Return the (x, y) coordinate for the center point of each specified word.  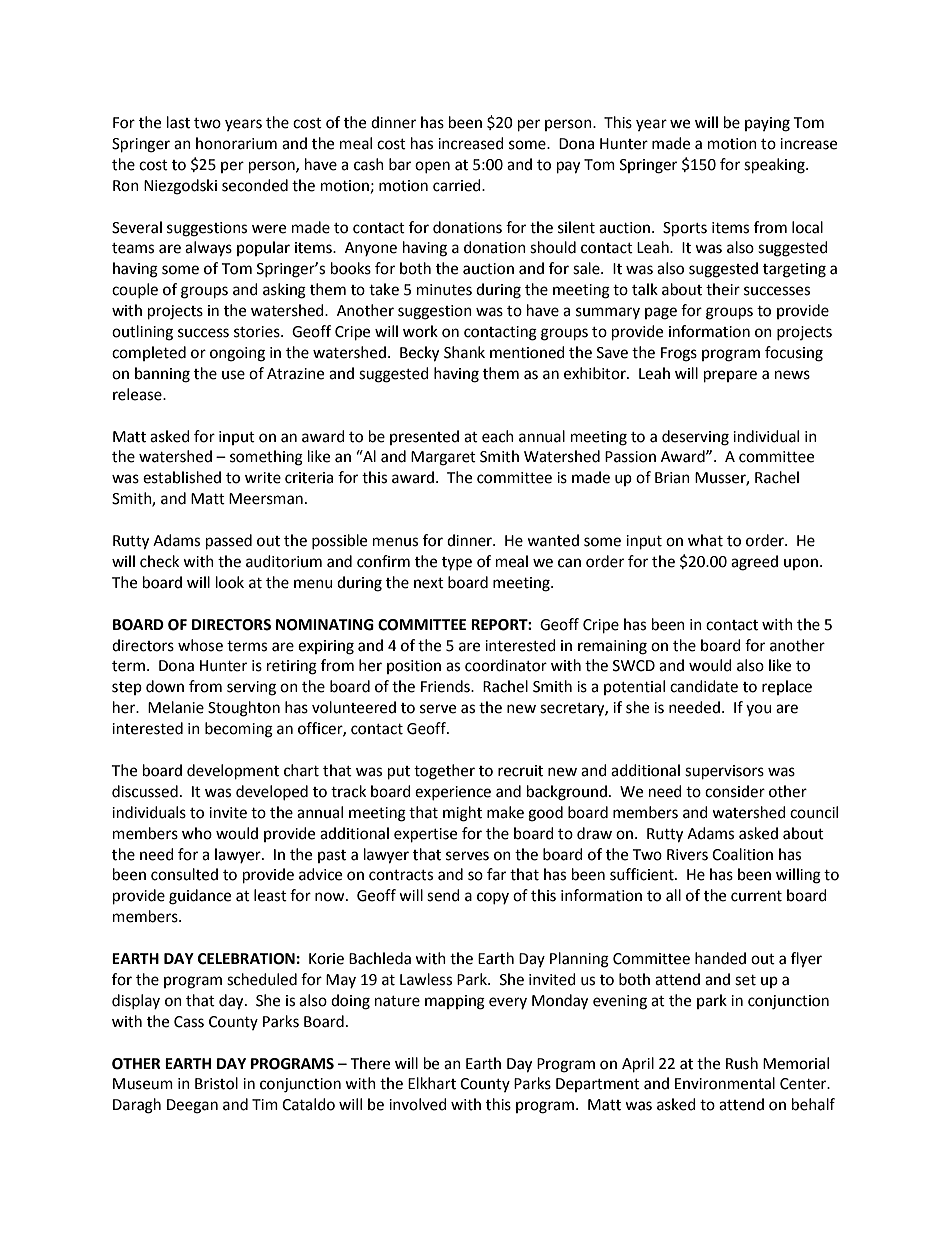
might (462, 814)
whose (200, 645)
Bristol (216, 1083)
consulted (184, 874)
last (178, 122)
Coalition (742, 854)
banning (162, 375)
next (429, 583)
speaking (775, 166)
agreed (754, 563)
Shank (464, 352)
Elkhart (432, 1083)
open (432, 167)
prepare (730, 376)
